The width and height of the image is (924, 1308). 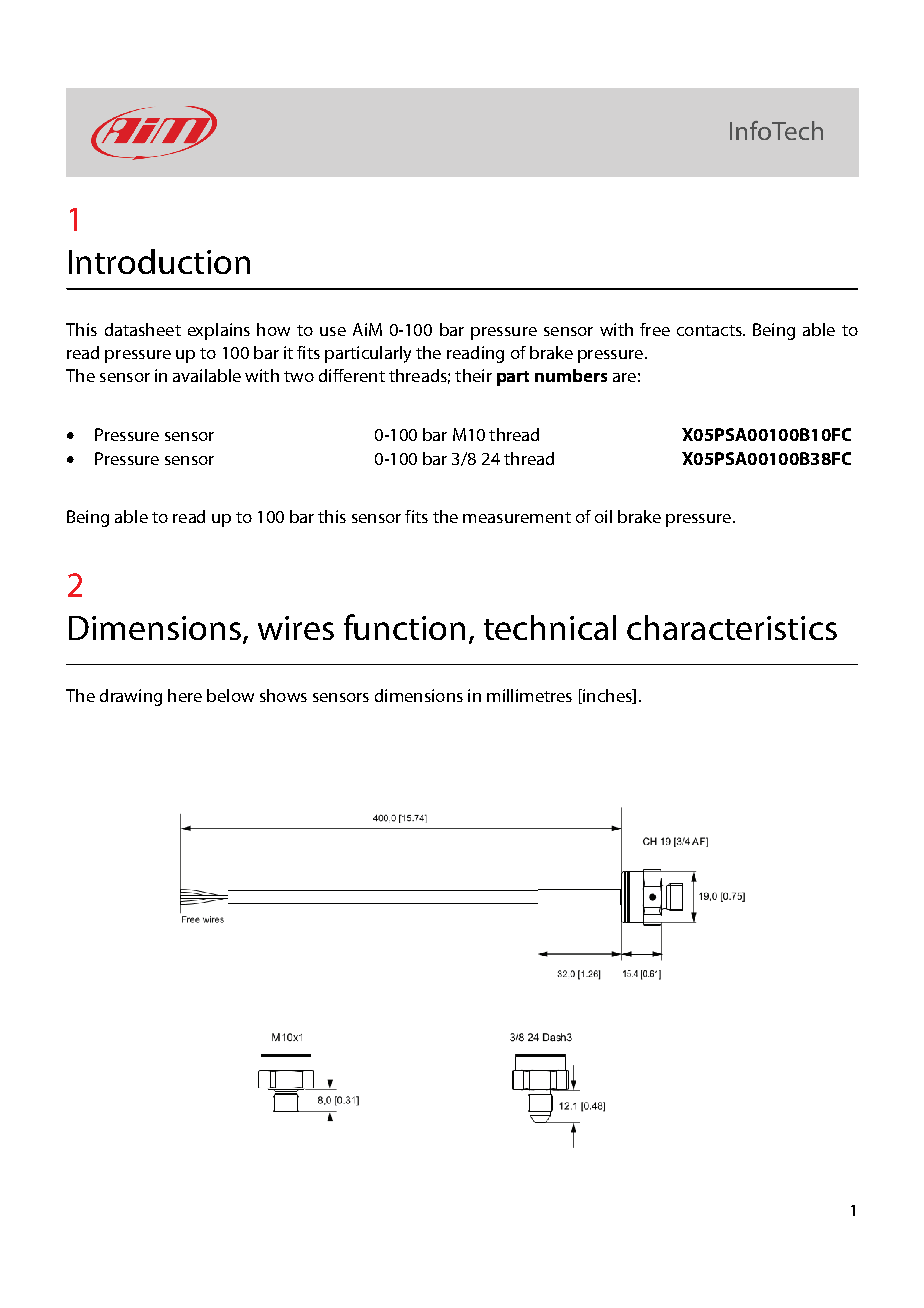 I want to click on millimetres, so click(x=529, y=695).
